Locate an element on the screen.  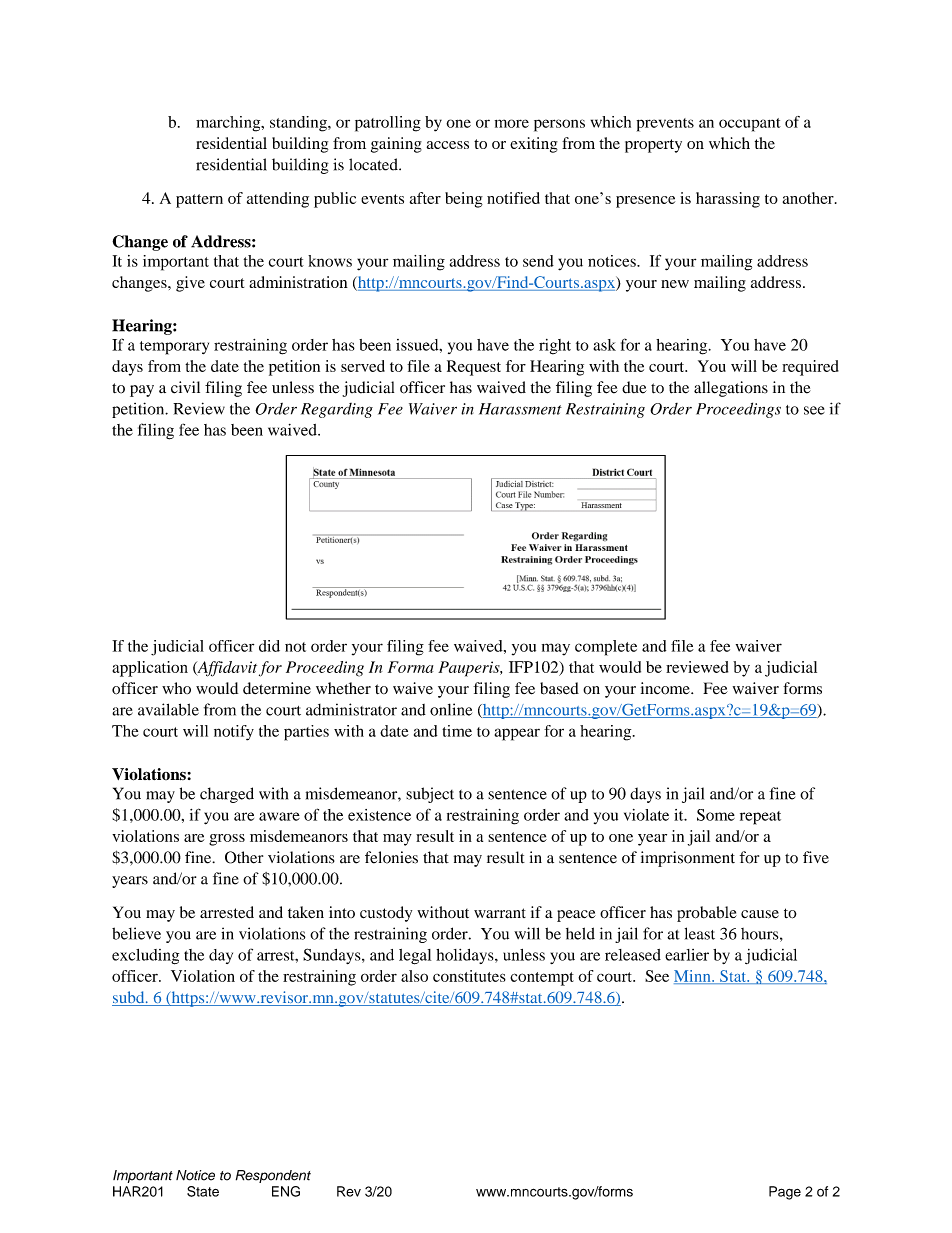
Page is located at coordinates (785, 1193).
